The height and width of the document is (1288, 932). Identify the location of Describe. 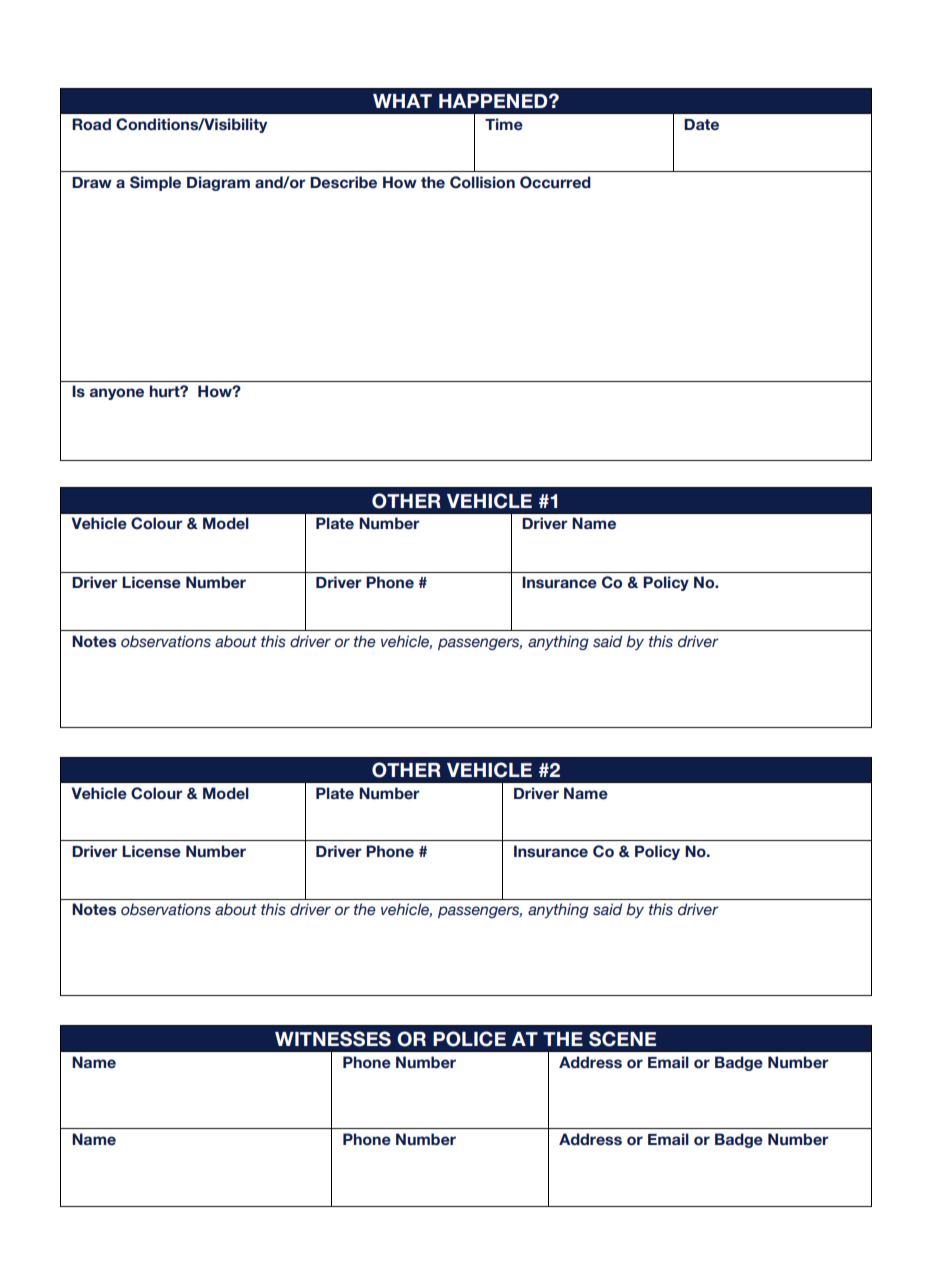
(343, 182).
